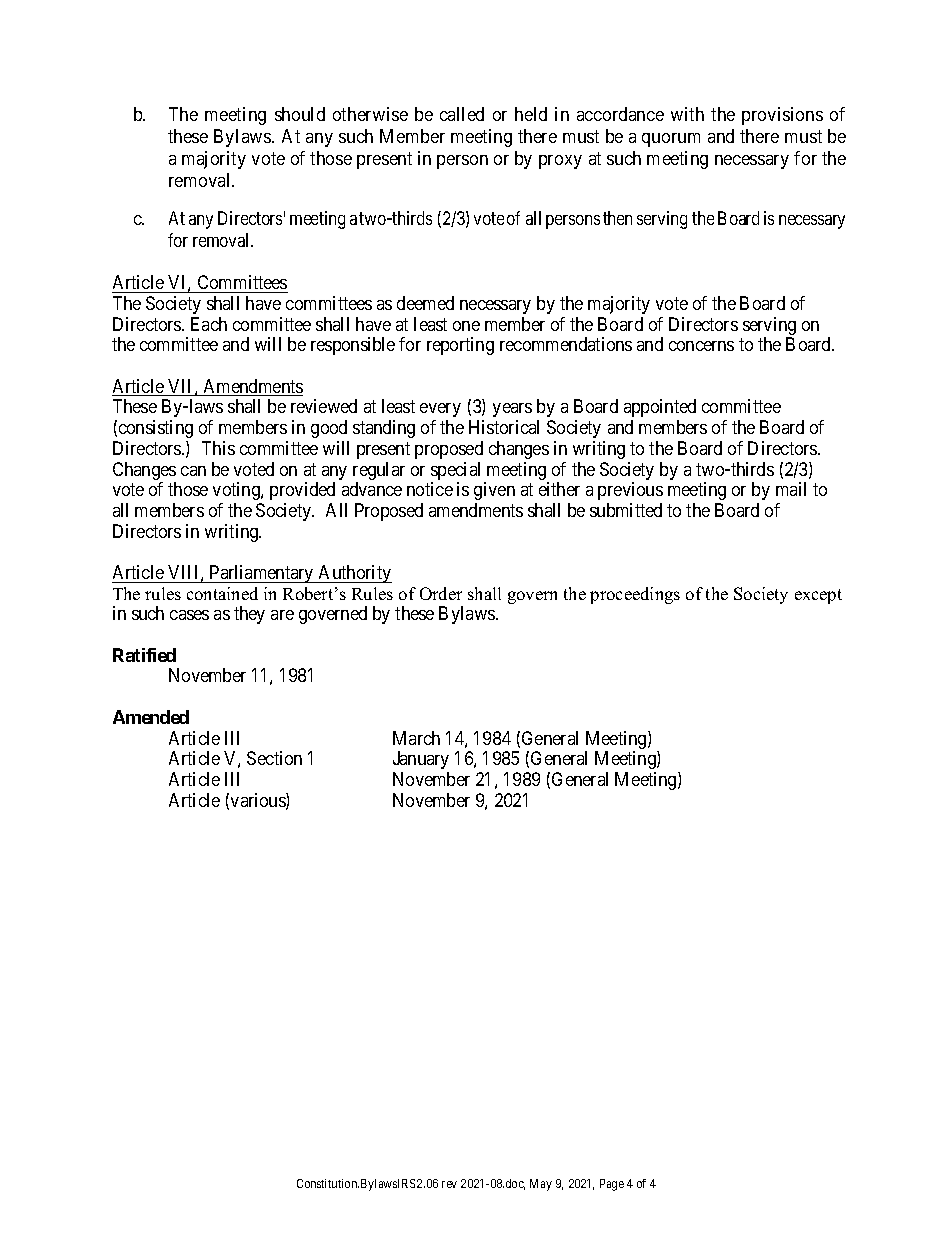 The height and width of the document is (1233, 952). What do you see at coordinates (541, 1185) in the document?
I see `May` at bounding box center [541, 1185].
